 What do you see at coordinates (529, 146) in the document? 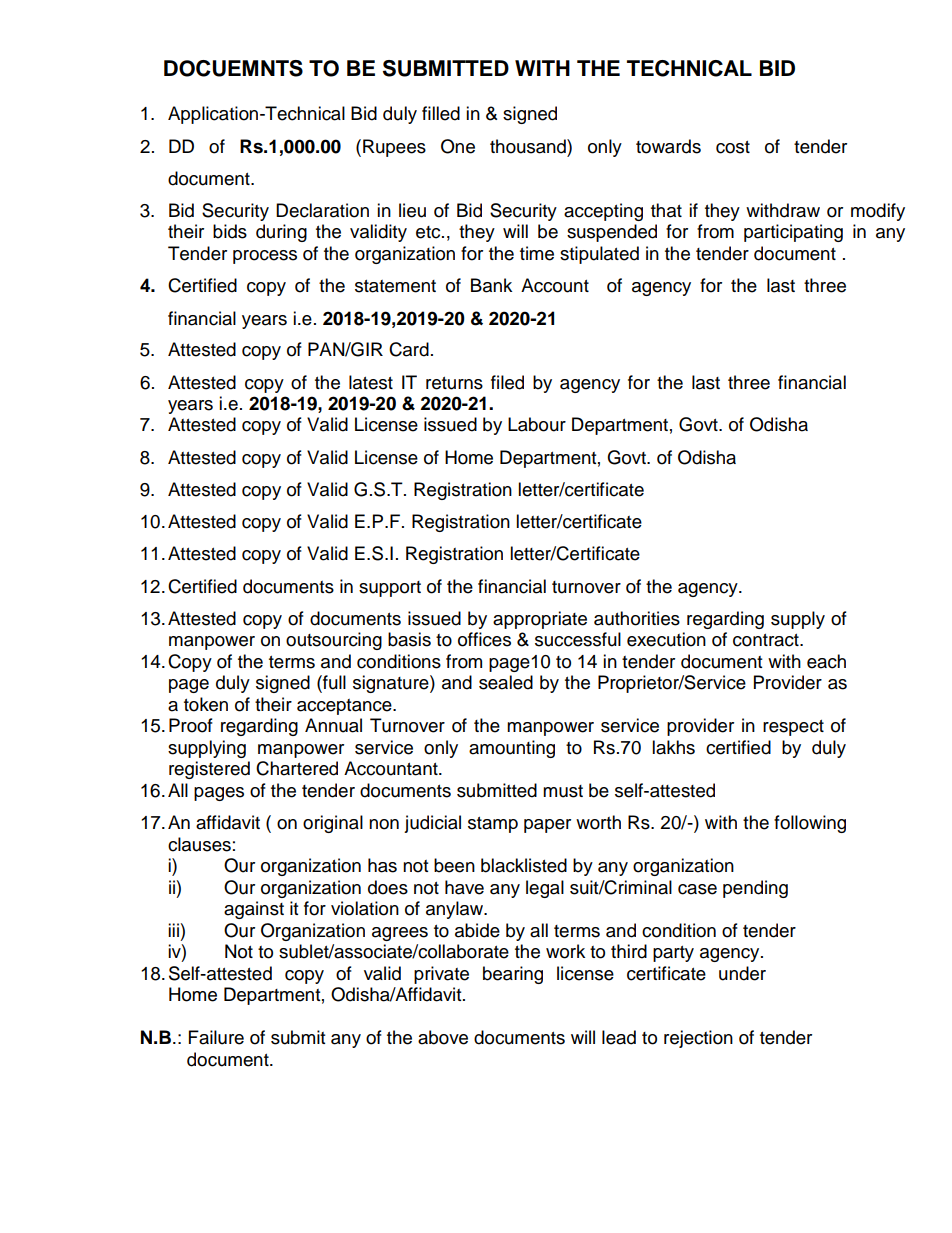
I see `thousand` at bounding box center [529, 146].
